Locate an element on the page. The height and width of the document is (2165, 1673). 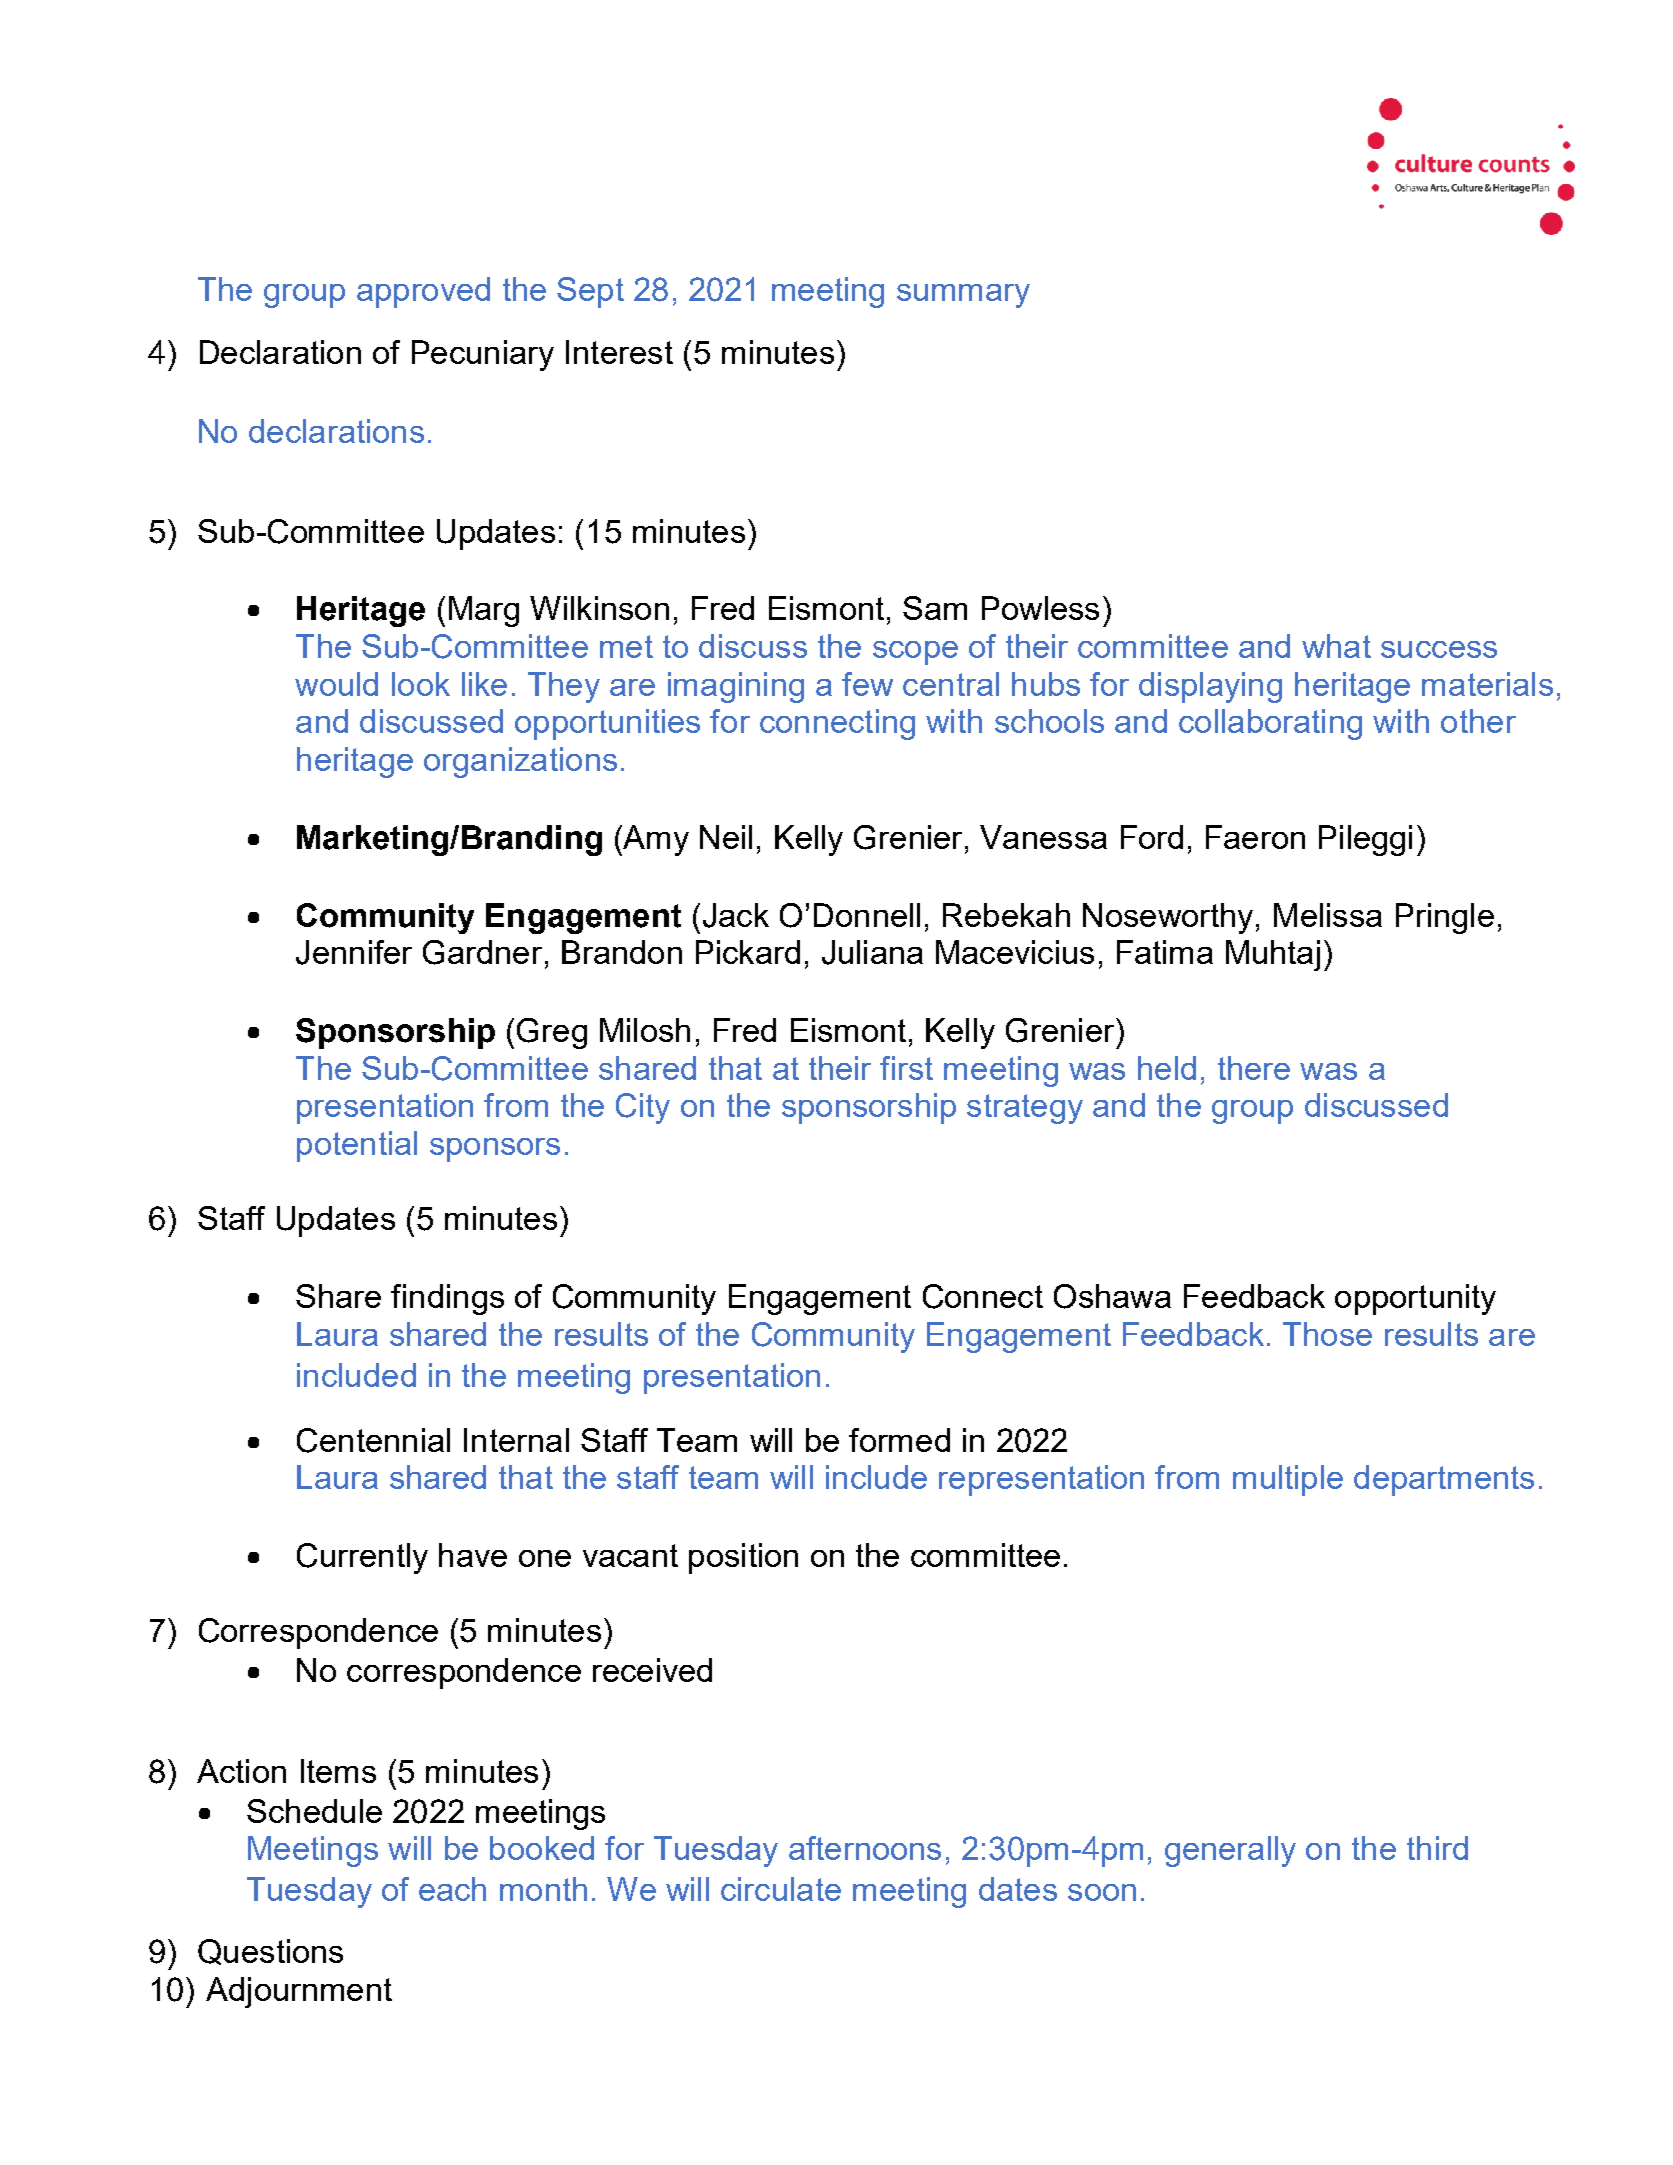
summary is located at coordinates (963, 296).
